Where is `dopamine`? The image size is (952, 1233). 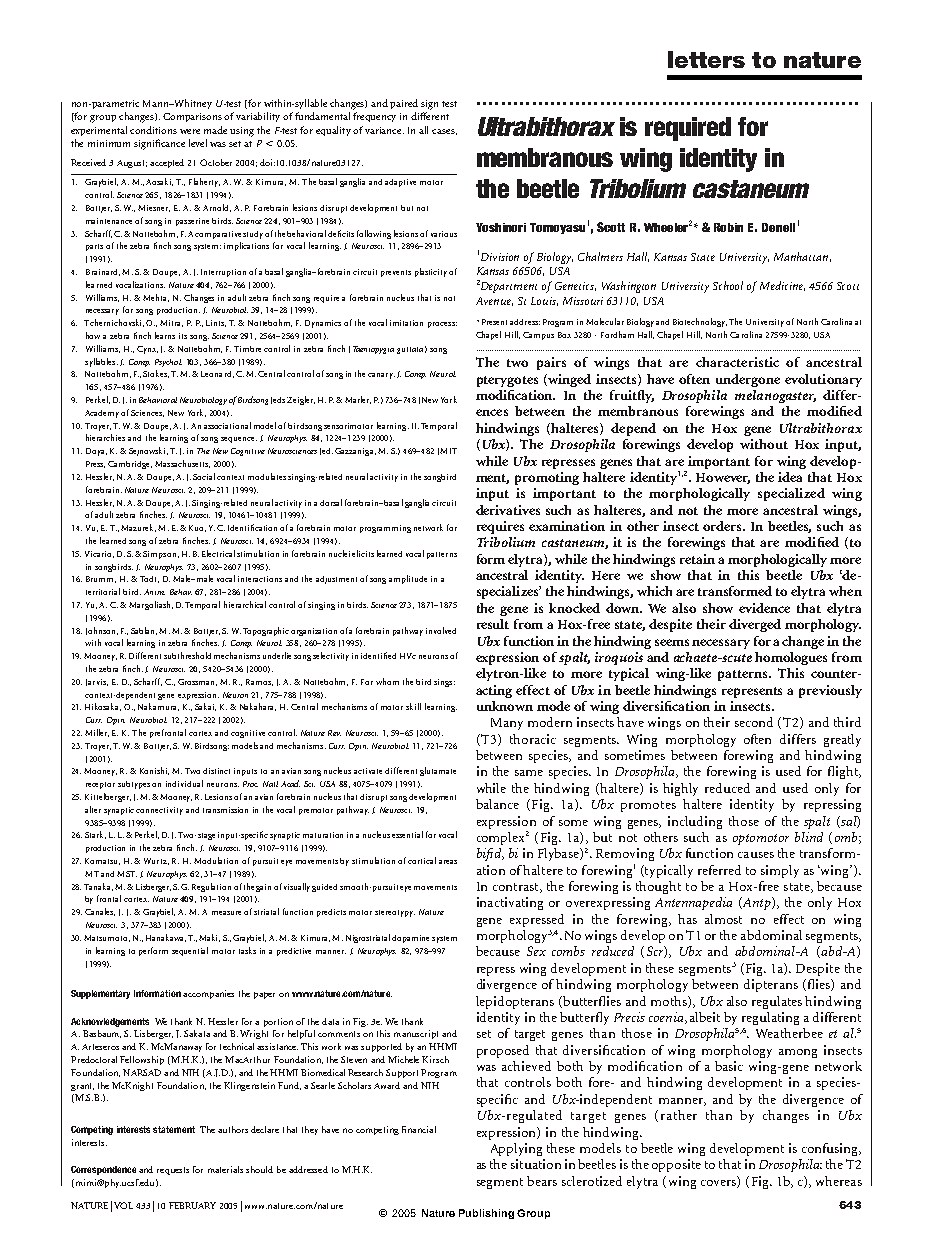
dopamine is located at coordinates (410, 939).
